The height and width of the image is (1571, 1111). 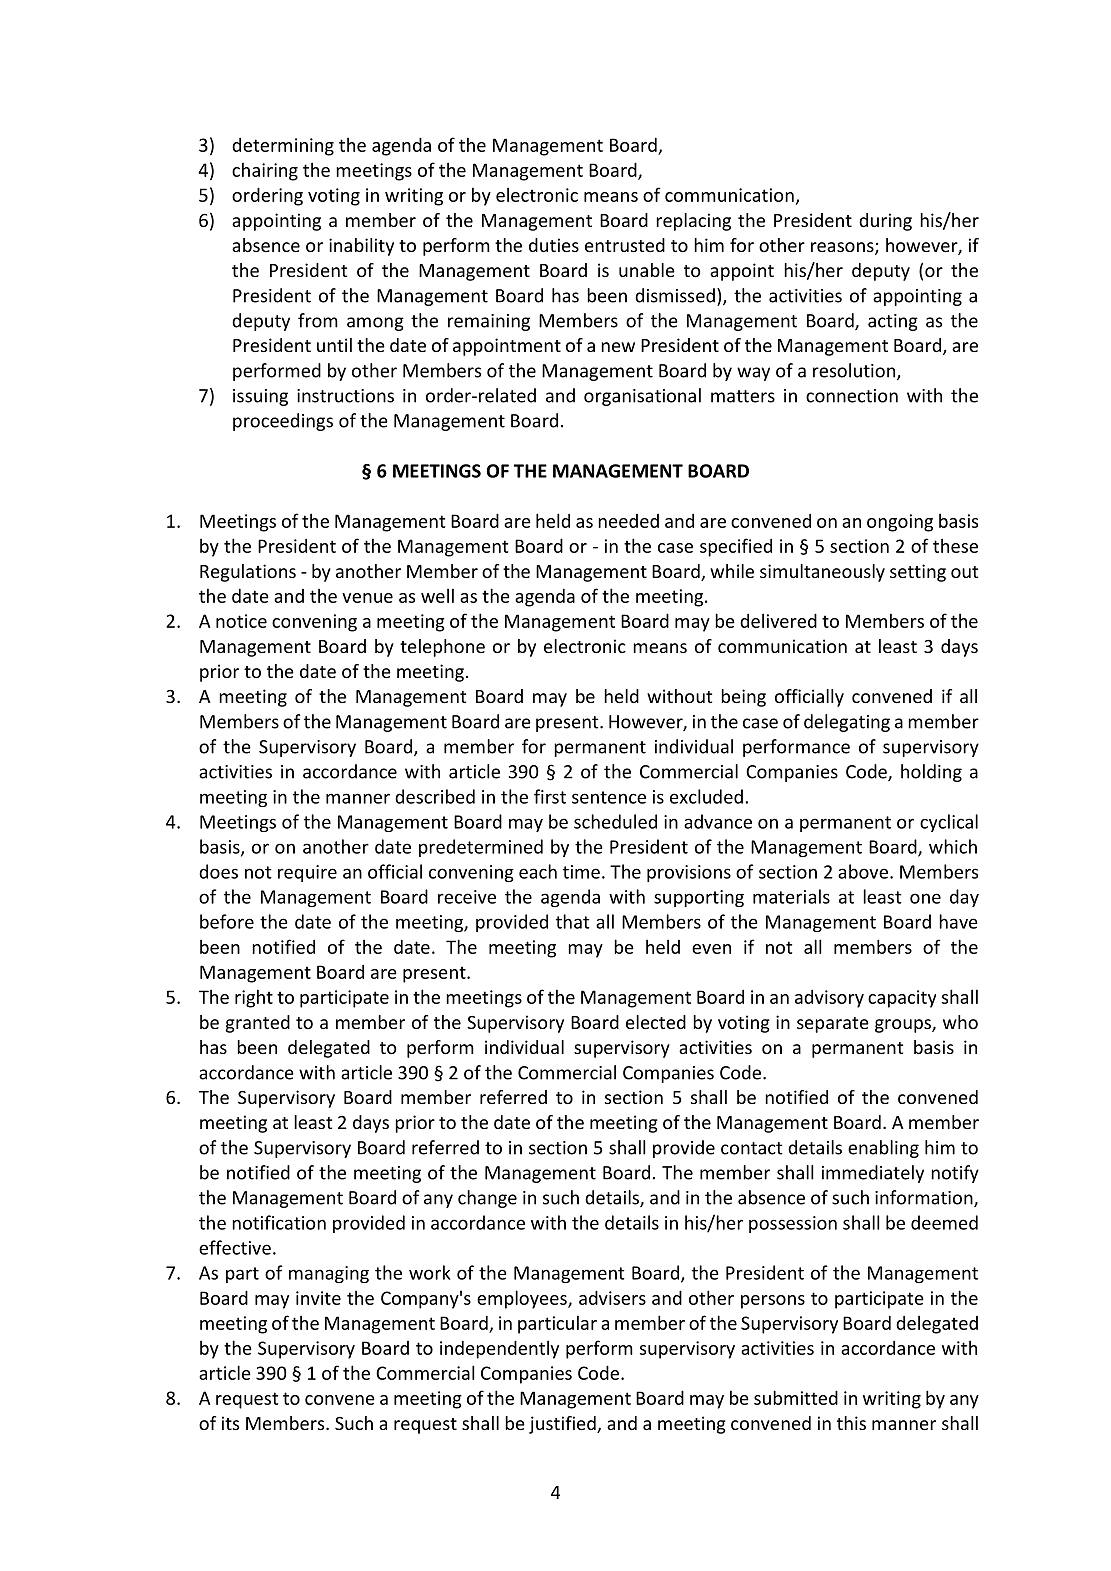 I want to click on during, so click(x=885, y=222).
